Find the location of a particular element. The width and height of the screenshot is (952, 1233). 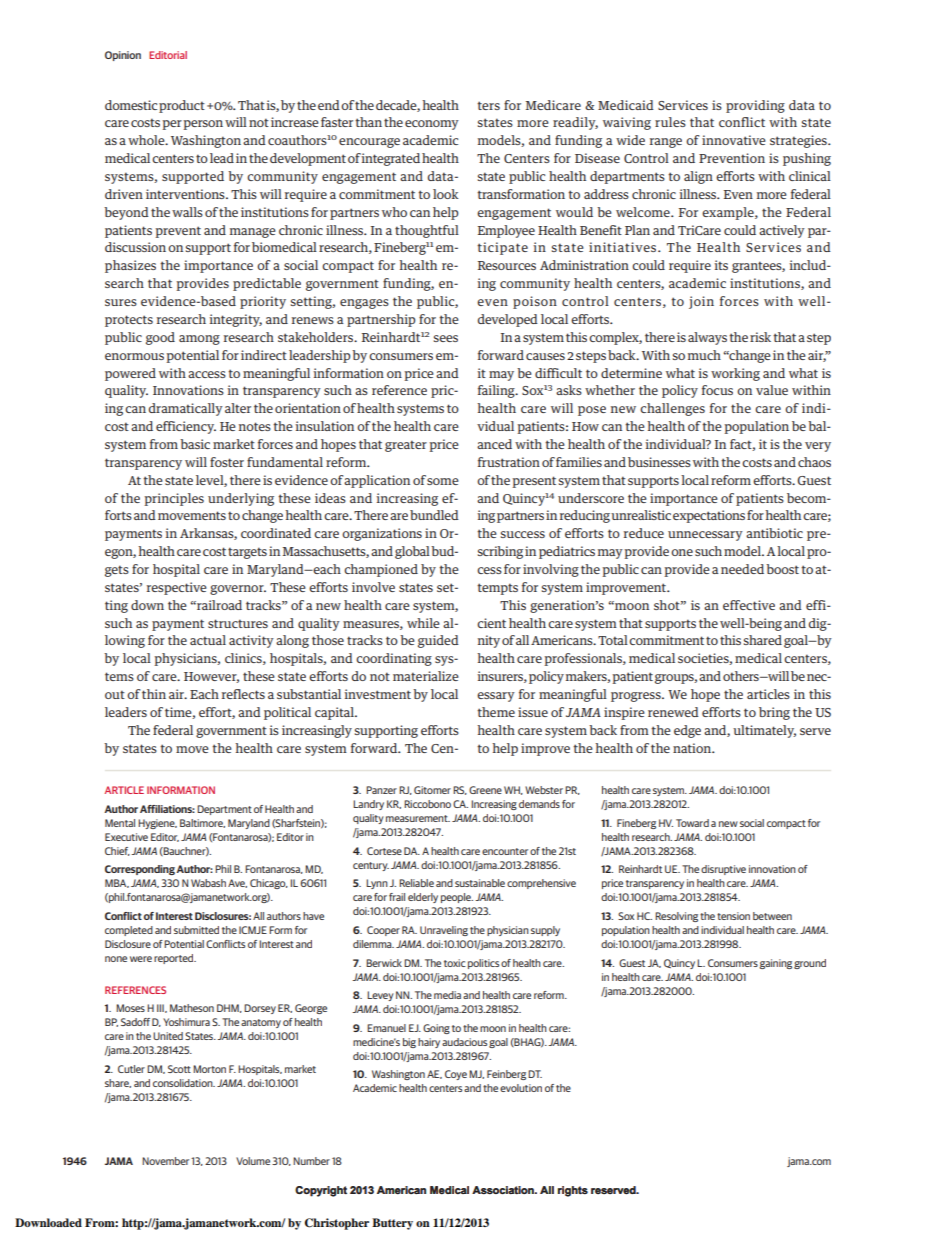

providing is located at coordinates (755, 106).
